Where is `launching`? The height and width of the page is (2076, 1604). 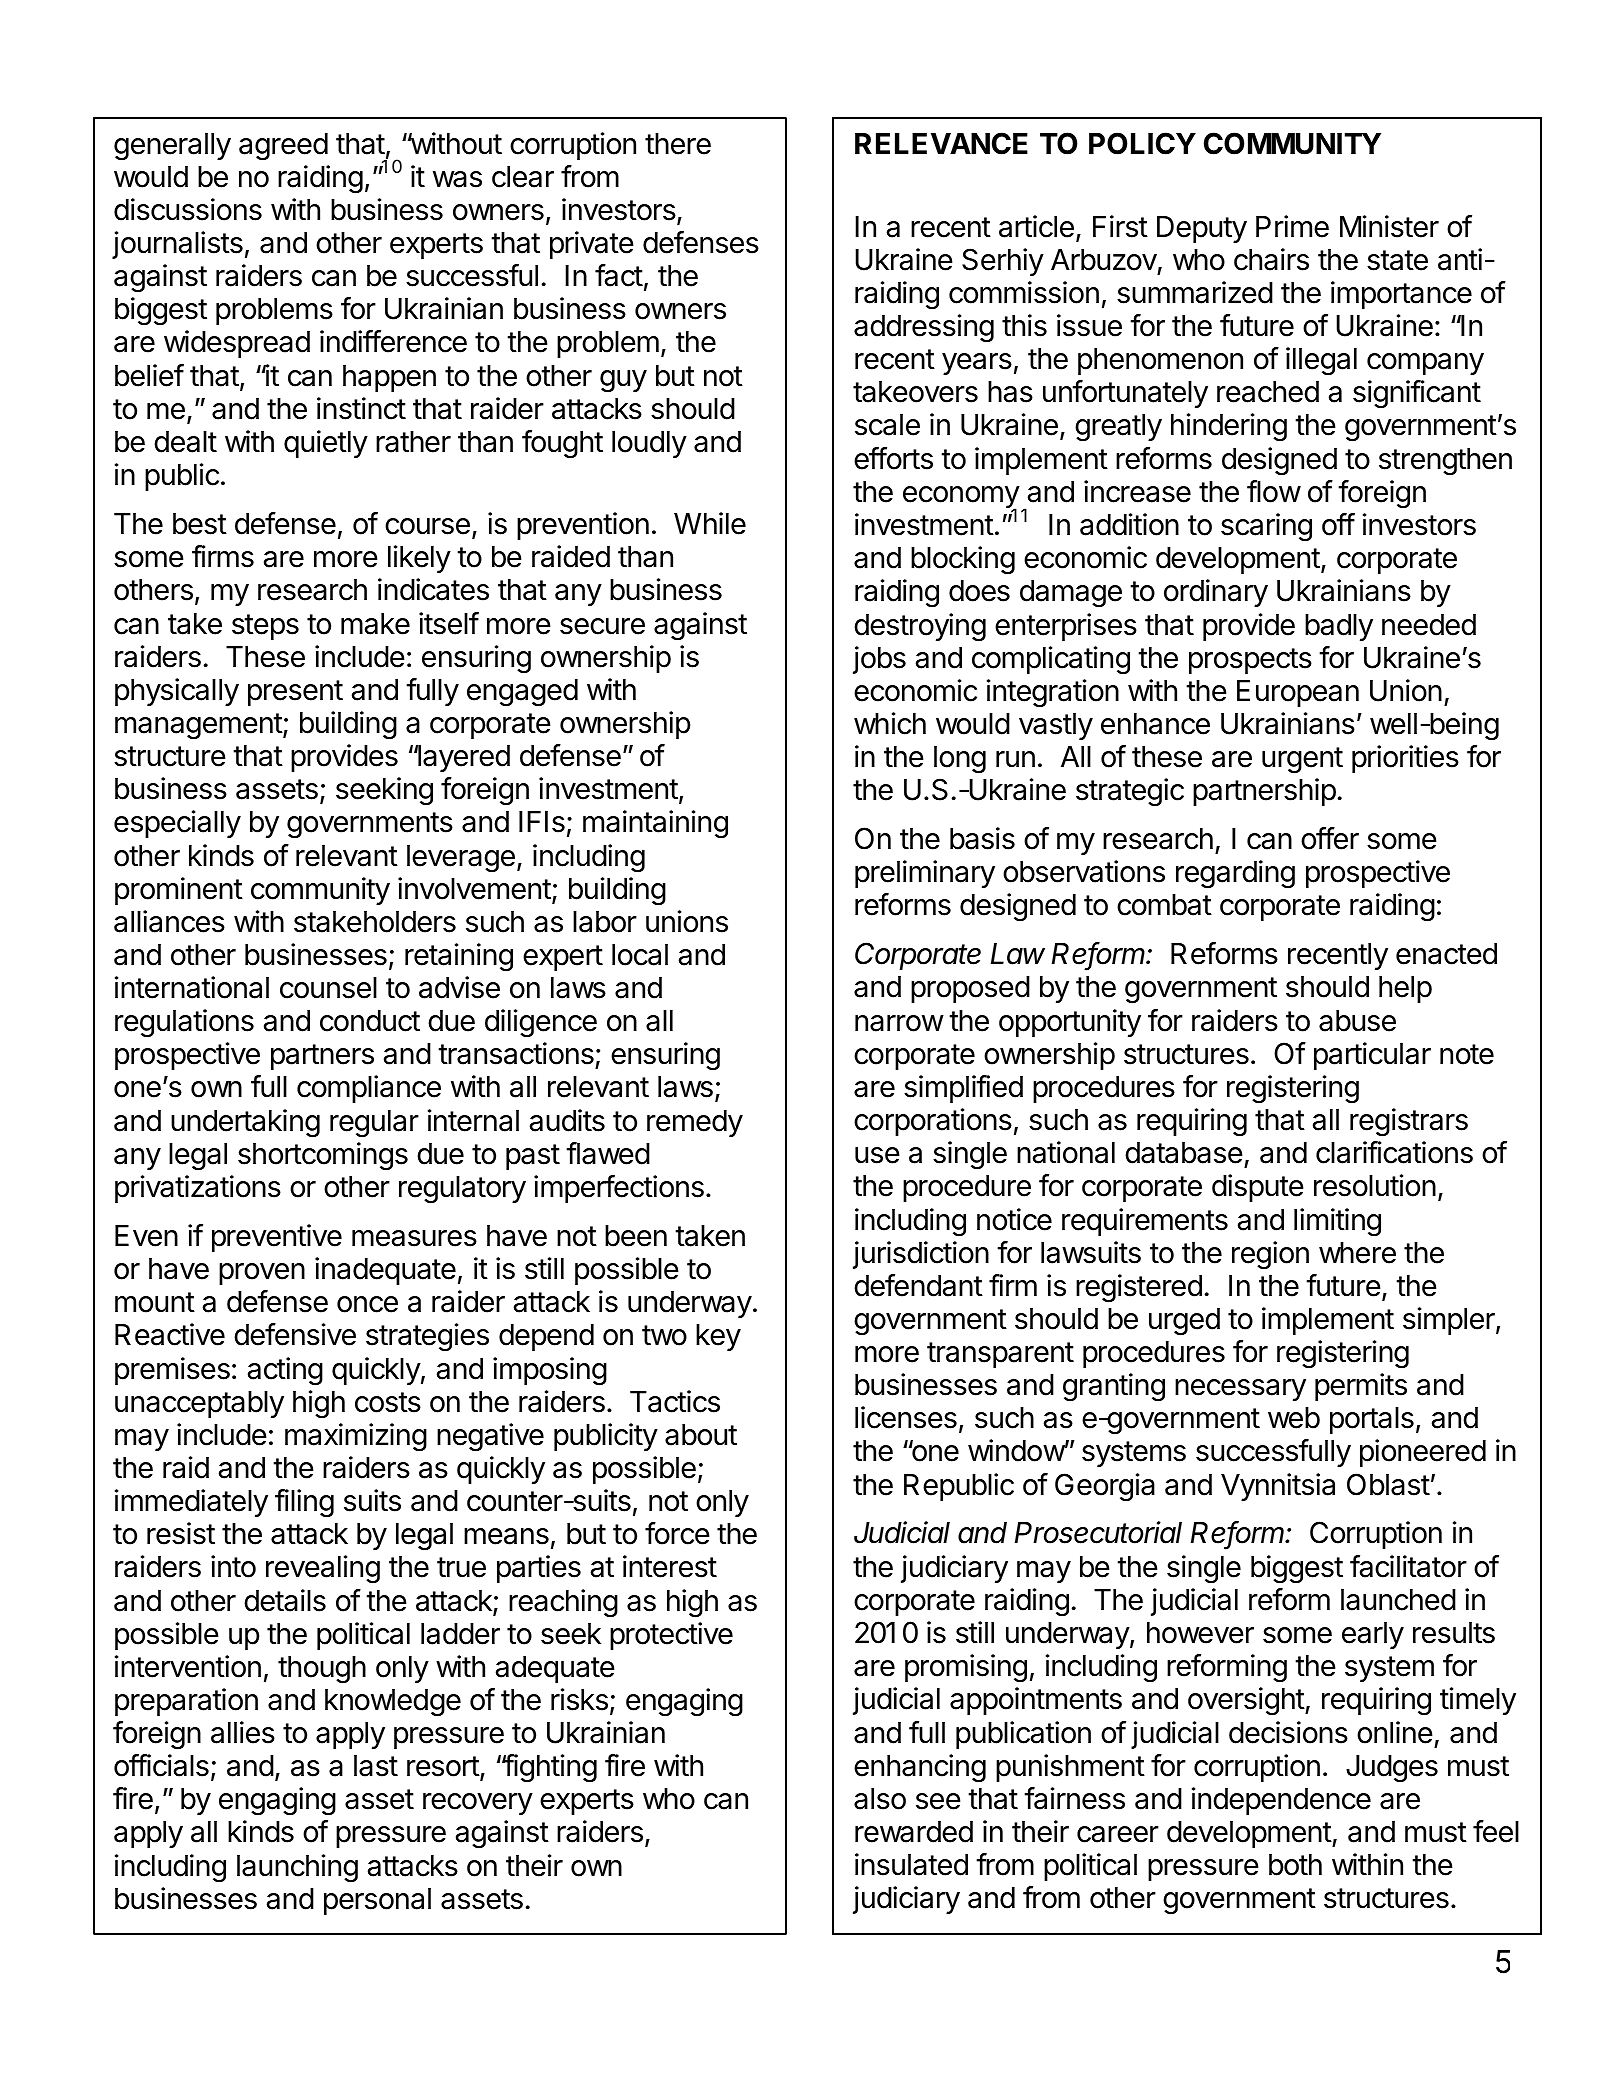 launching is located at coordinates (297, 1868).
